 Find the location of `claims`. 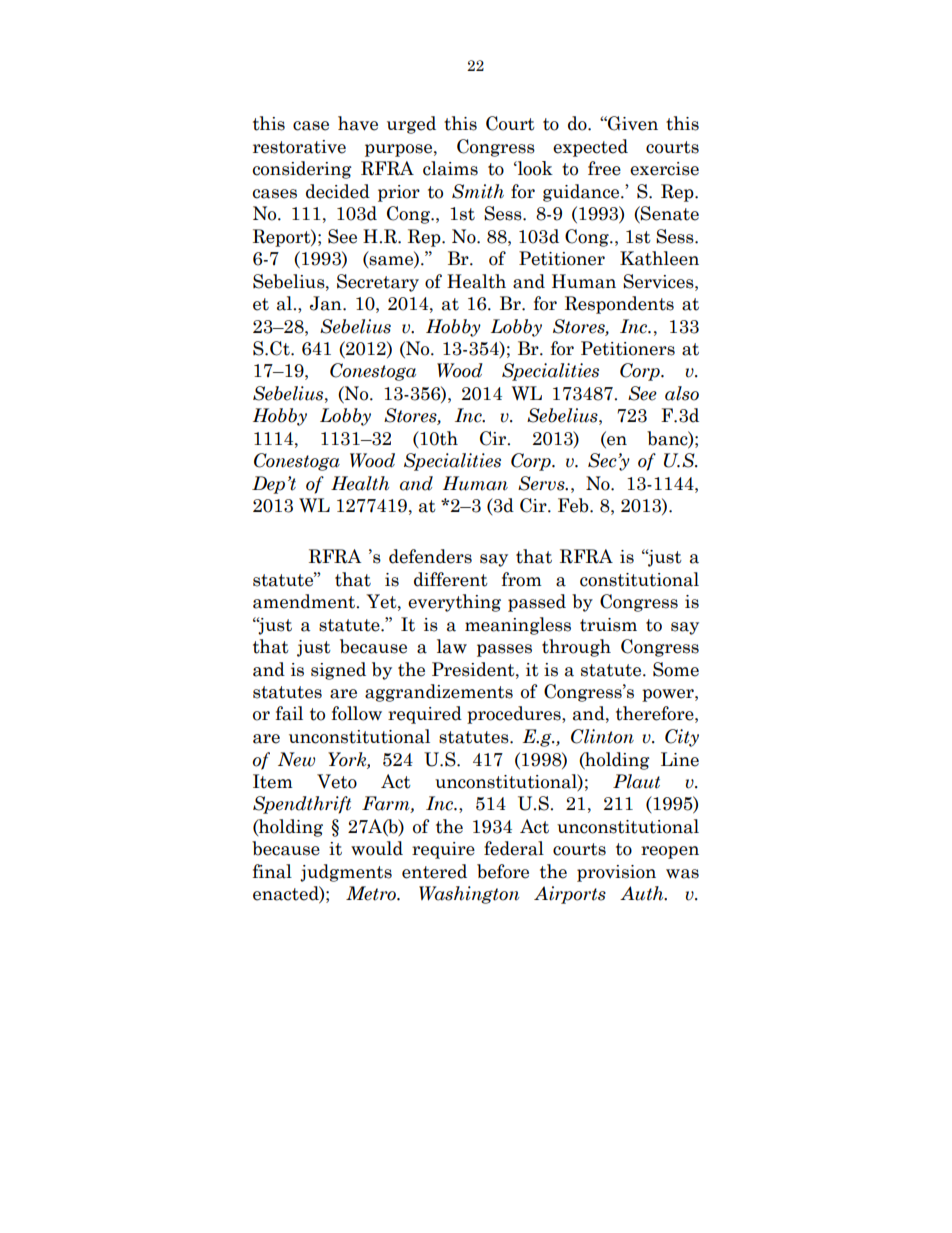

claims is located at coordinates (450, 168).
